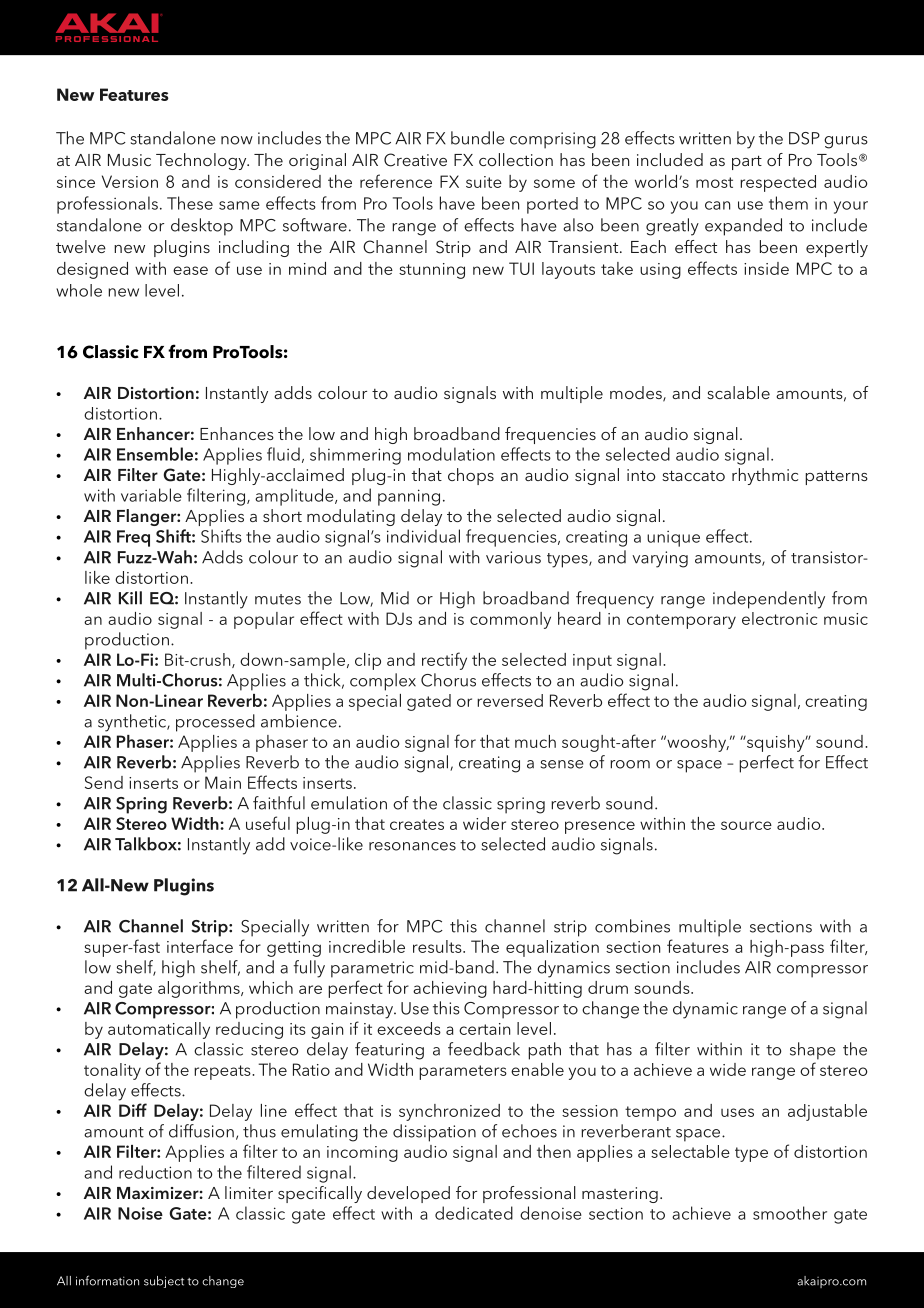  I want to click on individual, so click(423, 536).
